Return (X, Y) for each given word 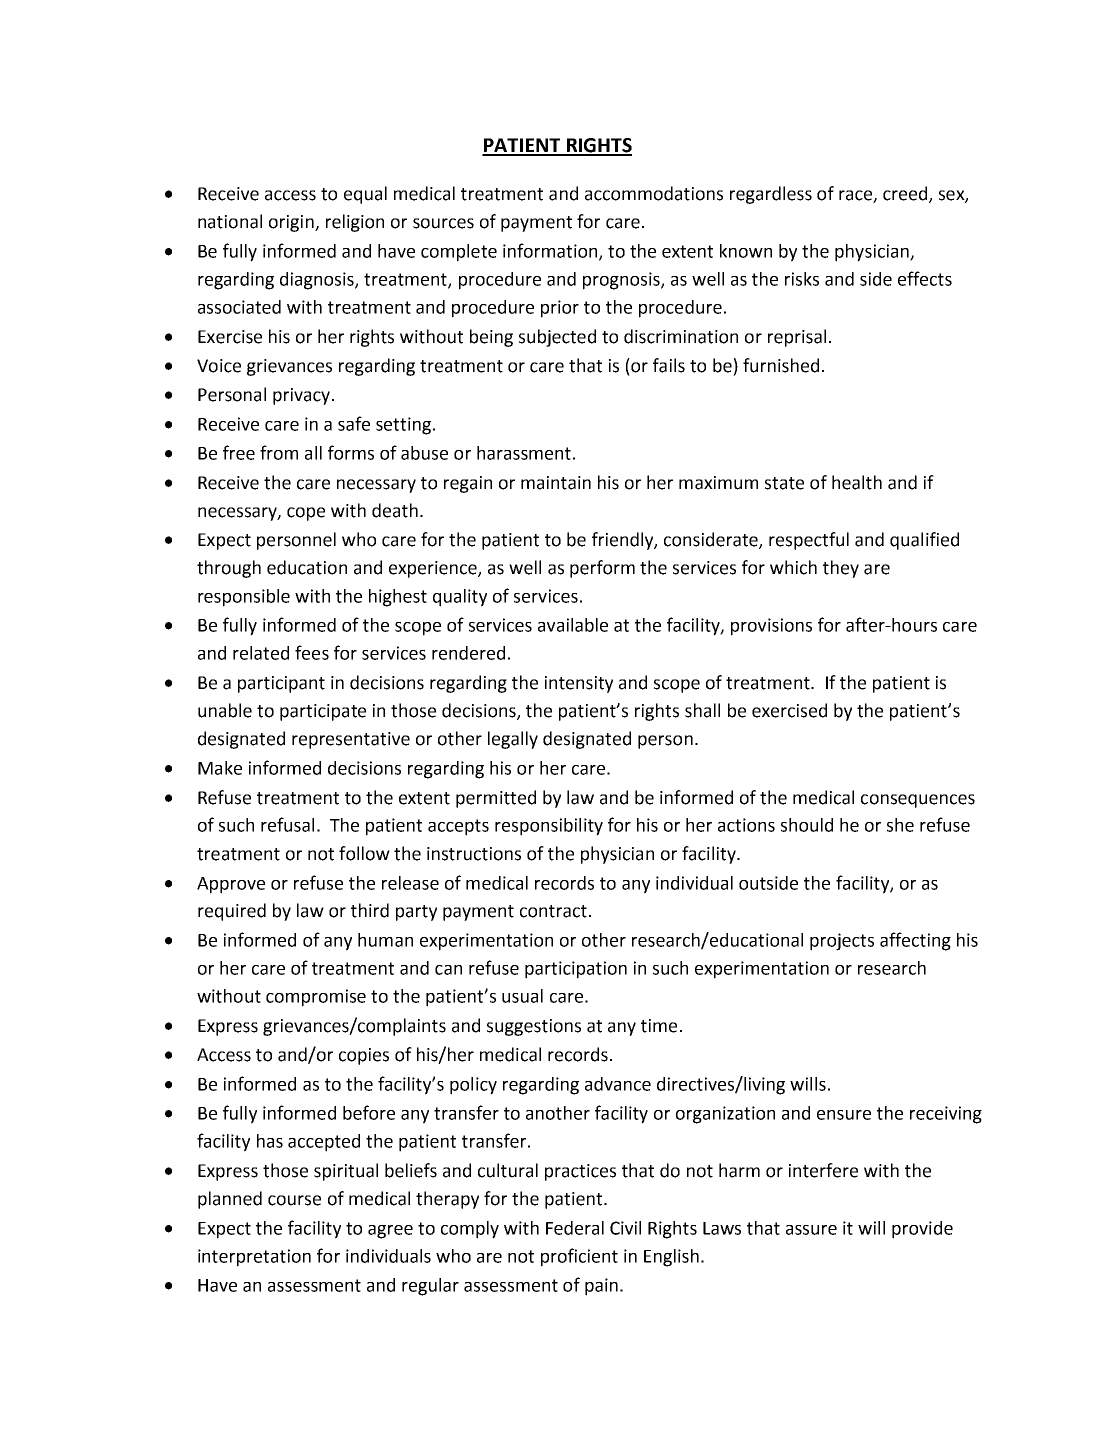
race (856, 196)
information (551, 251)
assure (811, 1230)
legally (513, 740)
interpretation (254, 1258)
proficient (579, 1257)
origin (292, 223)
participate (323, 712)
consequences (918, 801)
